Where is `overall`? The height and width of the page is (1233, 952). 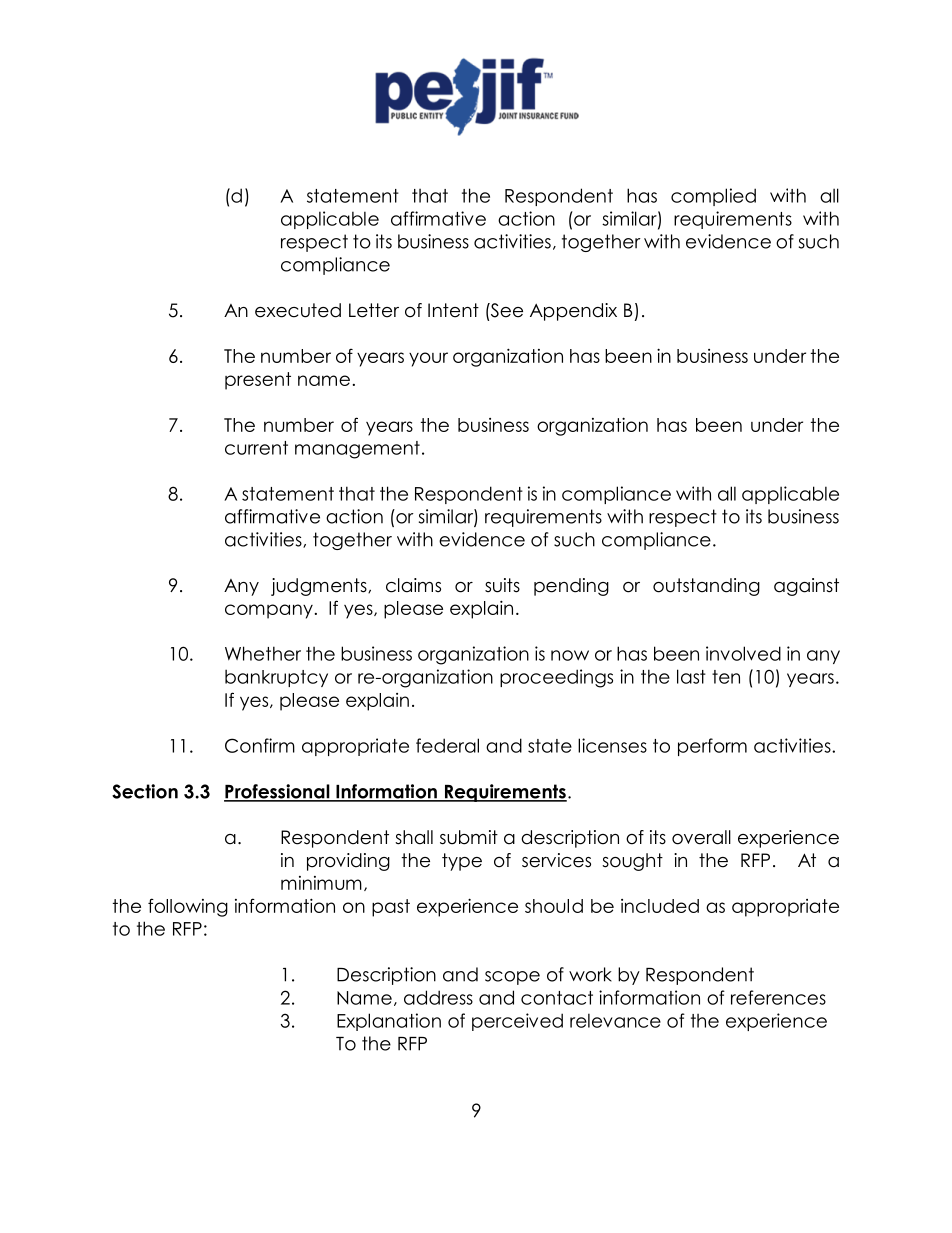 overall is located at coordinates (701, 837).
